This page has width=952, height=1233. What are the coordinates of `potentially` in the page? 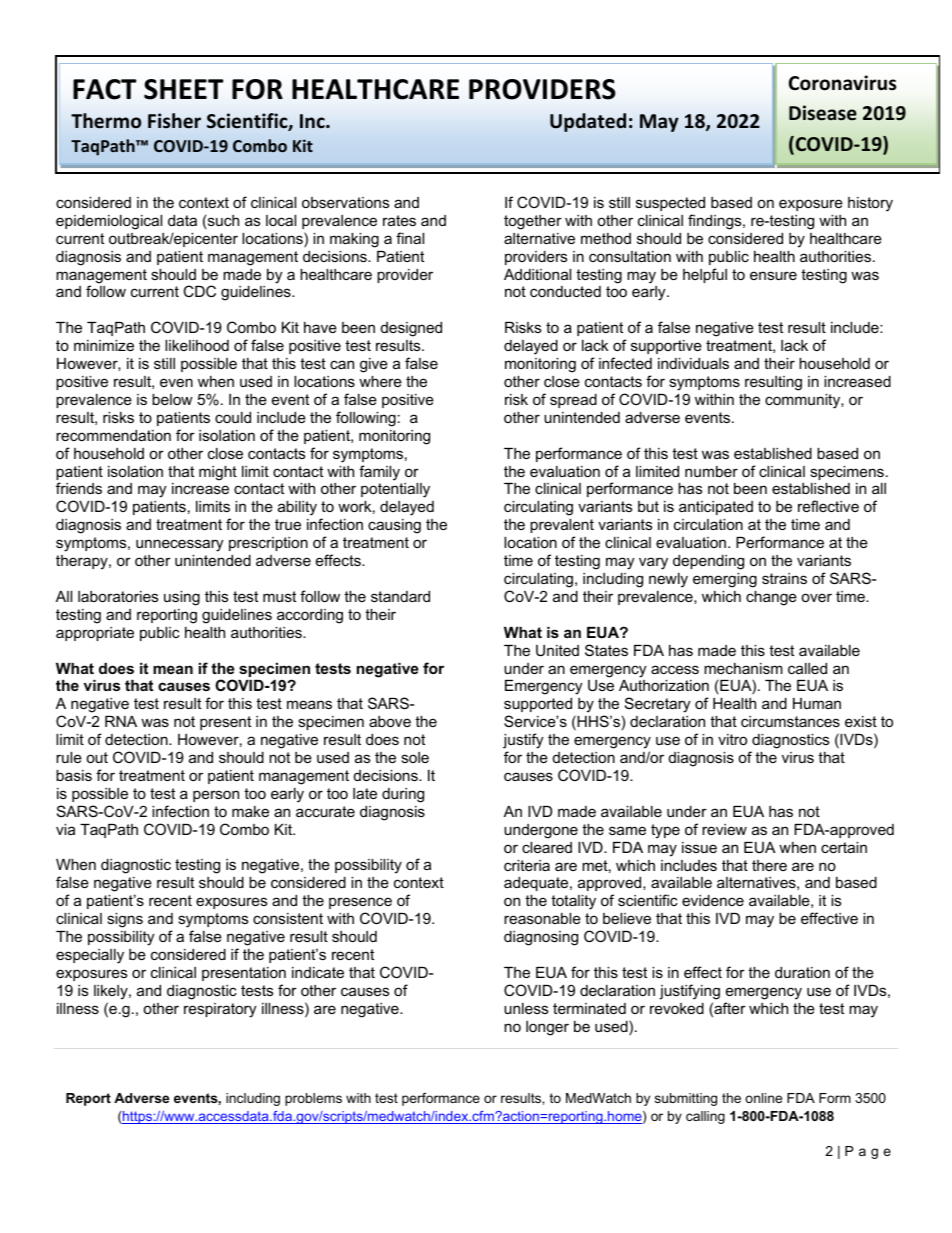 It's located at (395, 490).
